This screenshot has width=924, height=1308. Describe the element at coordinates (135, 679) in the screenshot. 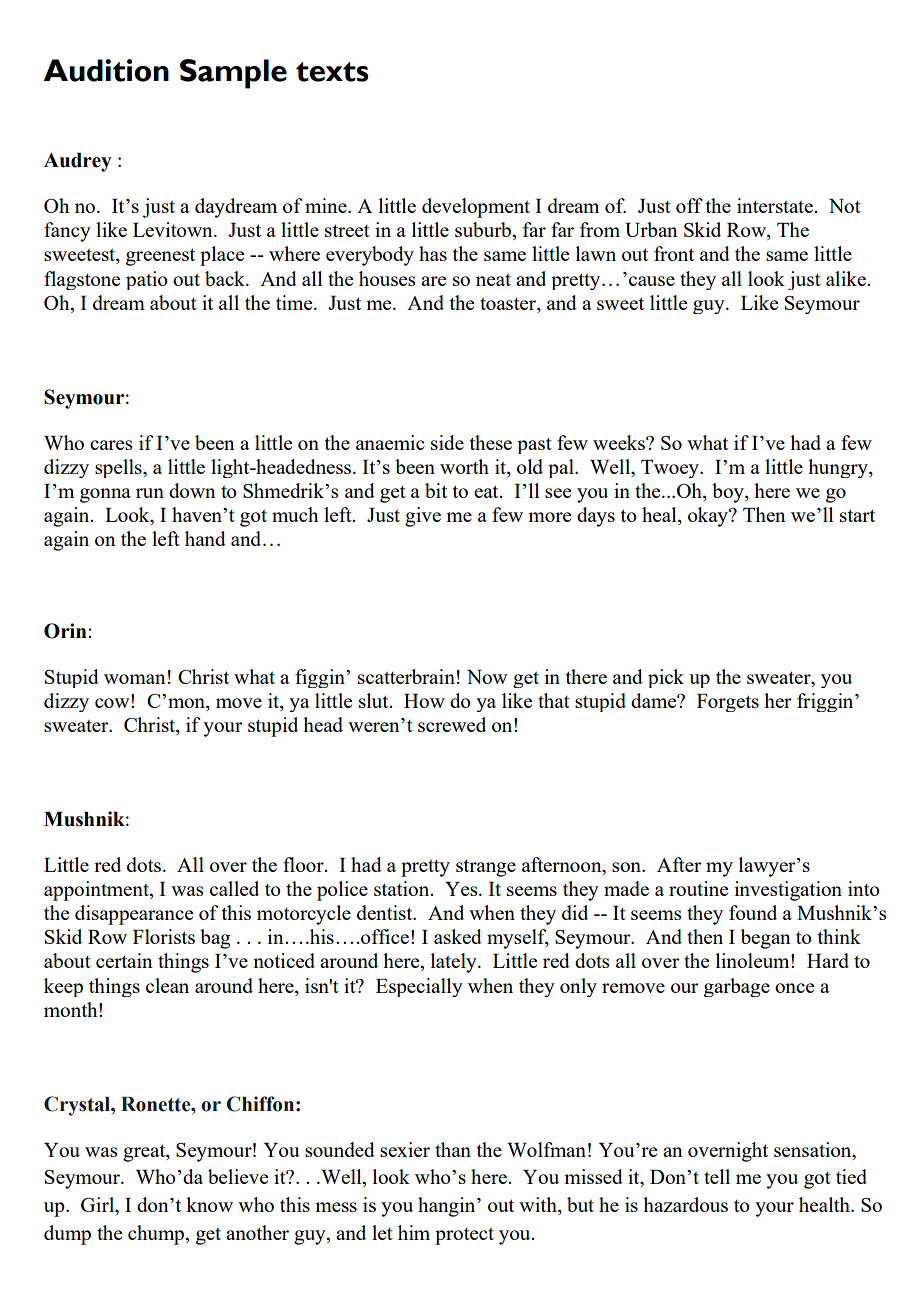

I see `woman` at that location.
